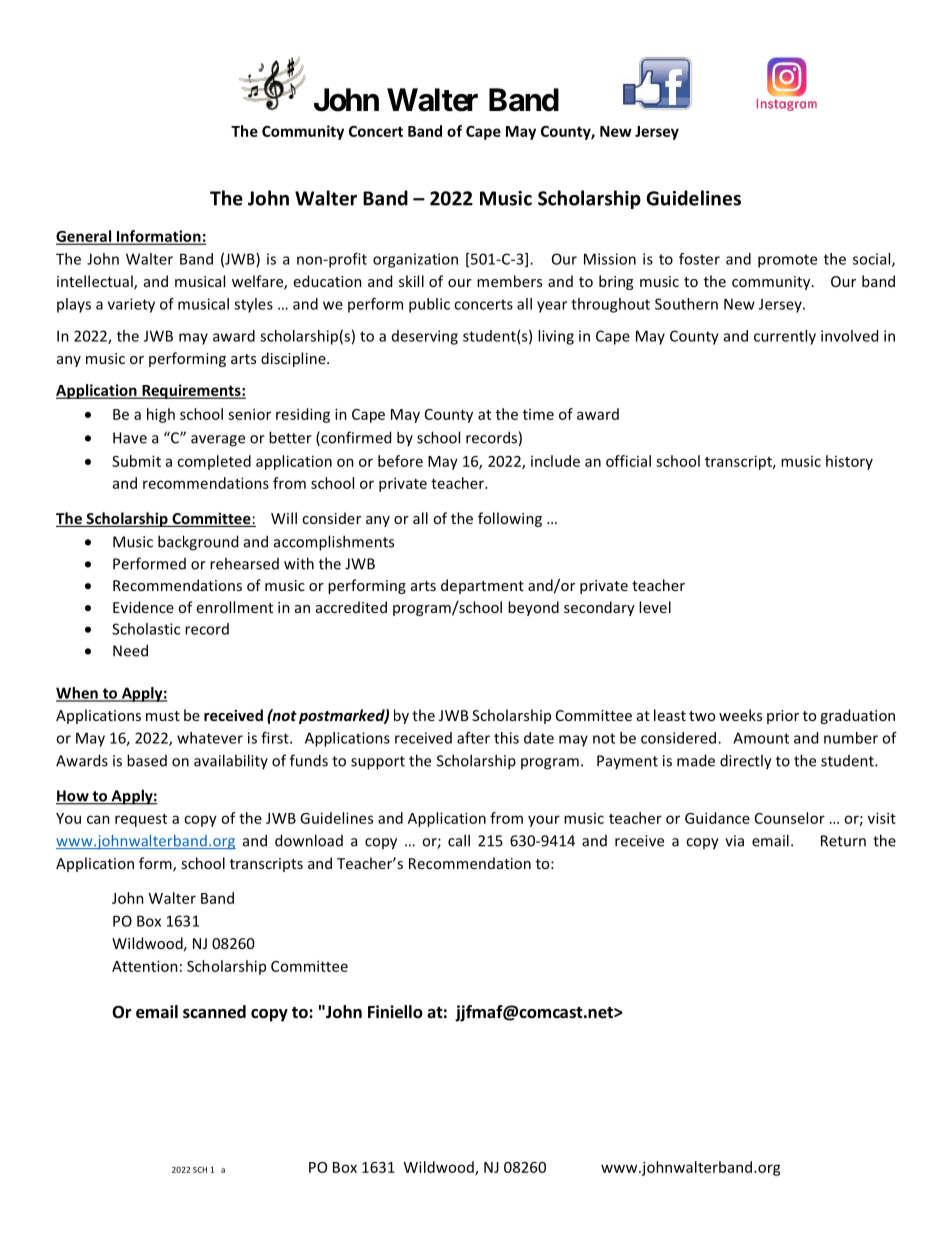 This screenshot has height=1233, width=952. Describe the element at coordinates (198, 543) in the screenshot. I see `background` at that location.
